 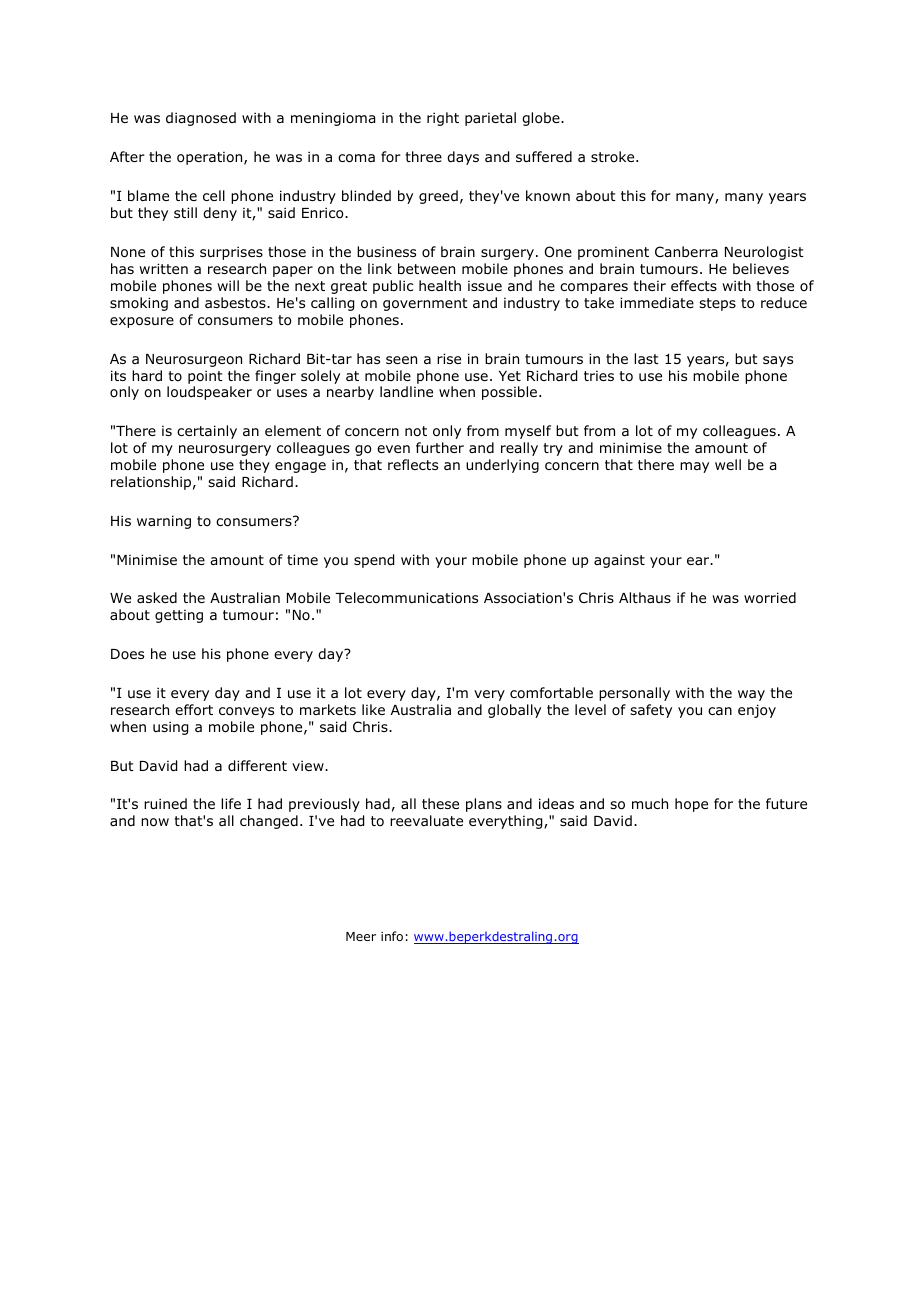 What do you see at coordinates (201, 119) in the page?
I see `diagnosed` at bounding box center [201, 119].
